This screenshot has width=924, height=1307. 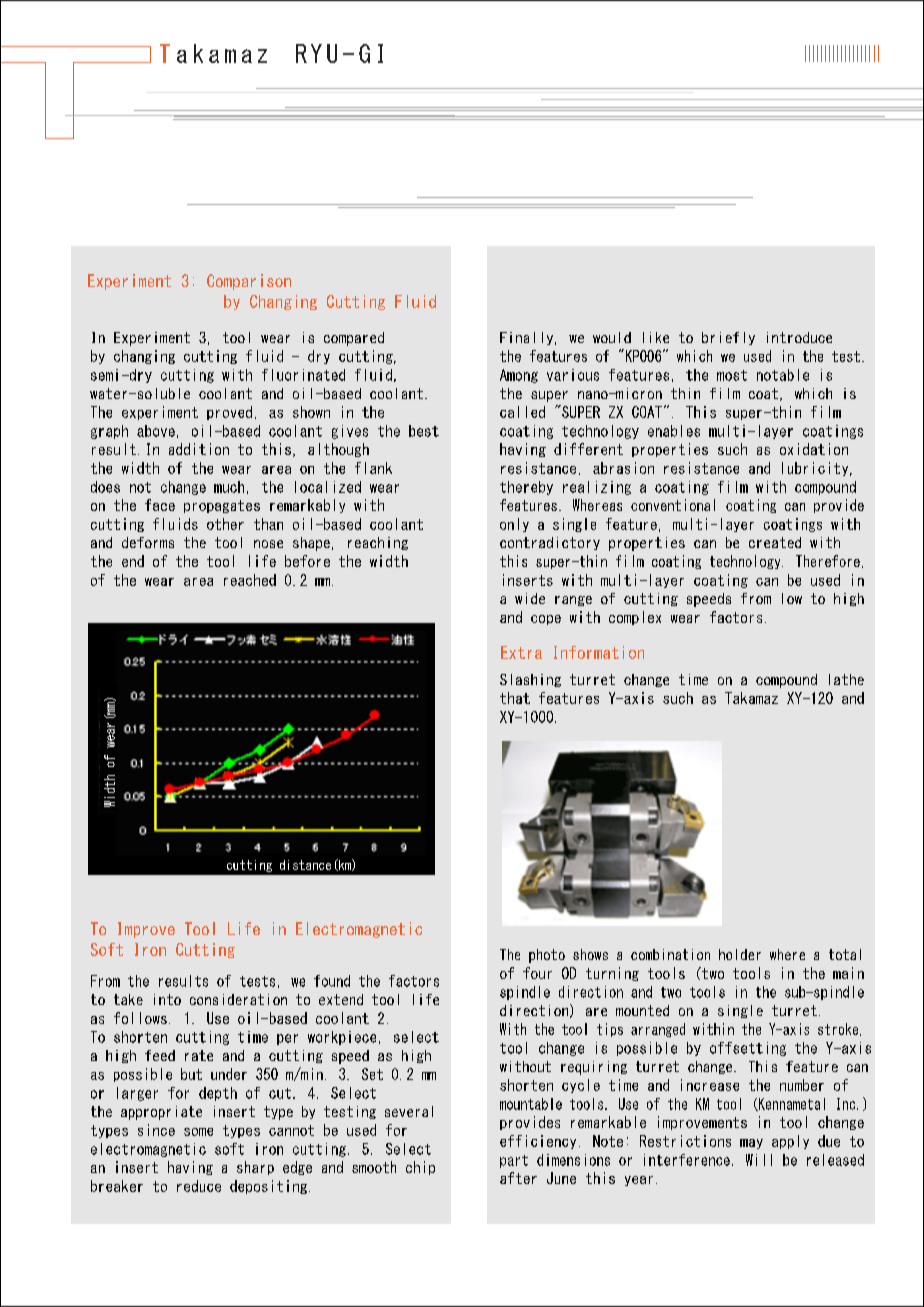 What do you see at coordinates (728, 338) in the screenshot?
I see `briefly` at bounding box center [728, 338].
